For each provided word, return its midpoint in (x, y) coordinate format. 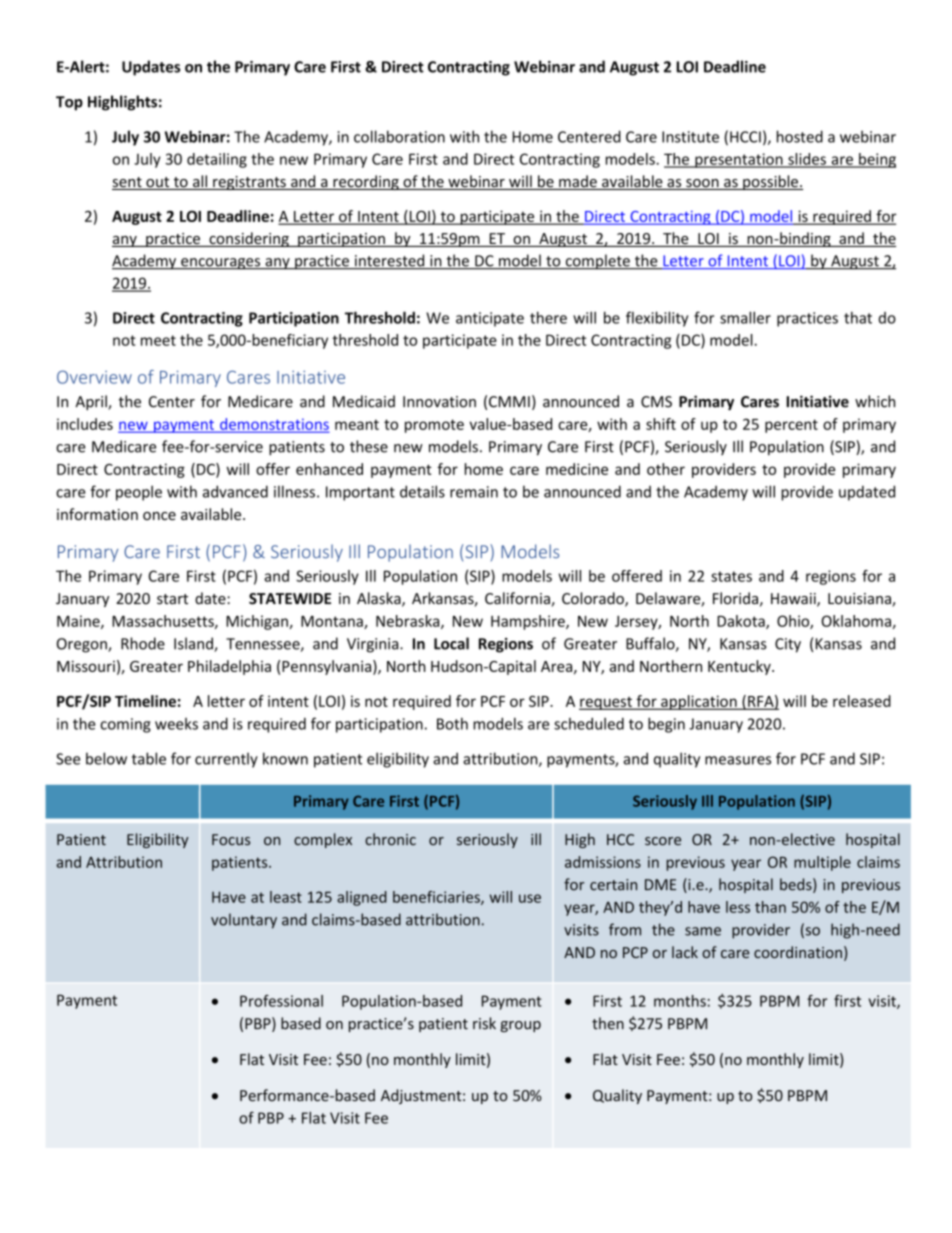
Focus (231, 839)
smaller (745, 317)
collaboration (399, 136)
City (788, 645)
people (139, 493)
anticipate (490, 319)
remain (474, 492)
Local (451, 643)
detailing (217, 160)
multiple (822, 863)
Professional (281, 1001)
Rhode (143, 643)
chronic (390, 839)
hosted (800, 136)
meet (158, 340)
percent (791, 426)
